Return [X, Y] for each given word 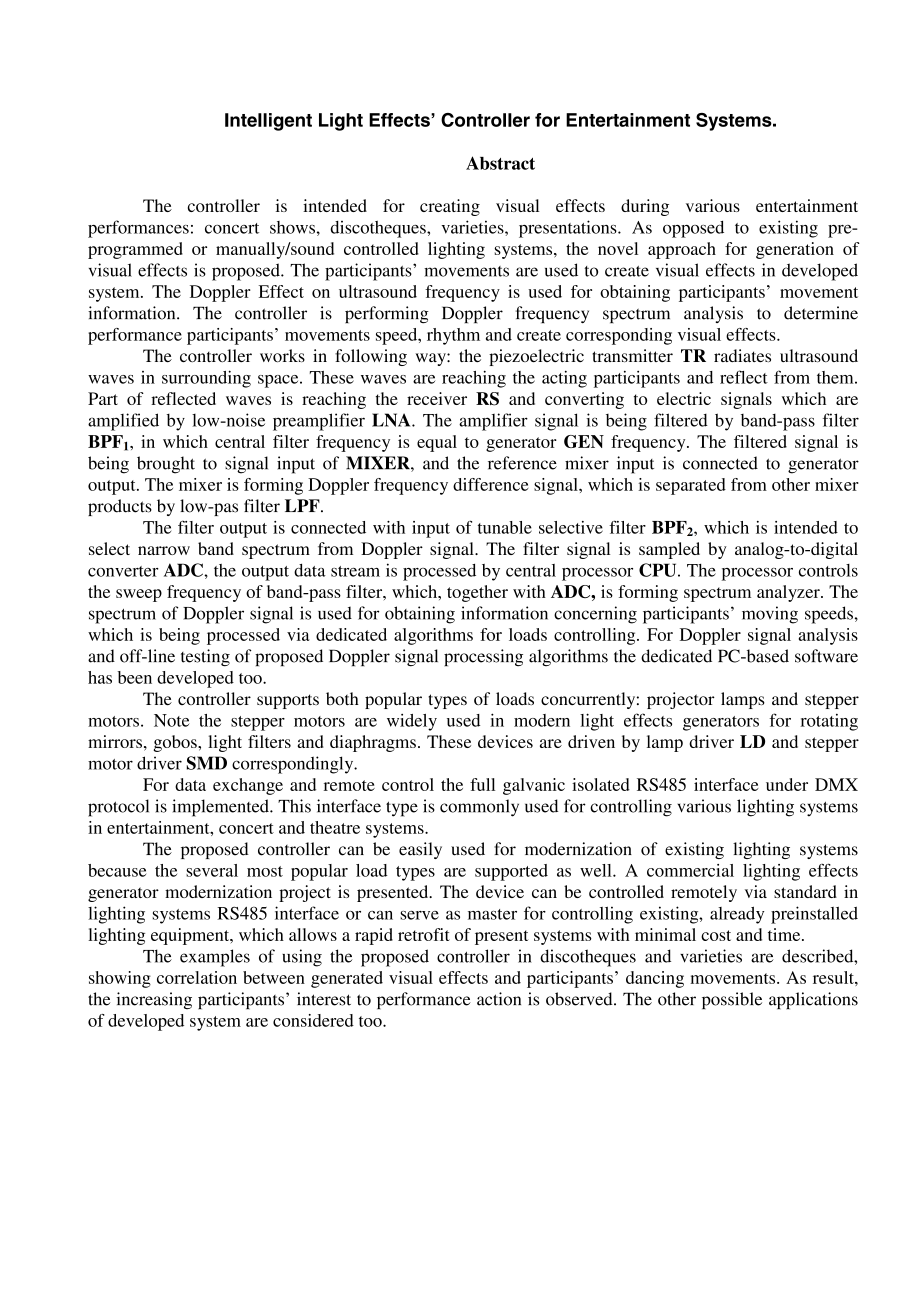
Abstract [500, 163]
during [645, 207]
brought [166, 465]
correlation [197, 977]
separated [691, 486]
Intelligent [268, 122]
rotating [829, 722]
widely [412, 722]
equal [437, 443]
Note [171, 720]
